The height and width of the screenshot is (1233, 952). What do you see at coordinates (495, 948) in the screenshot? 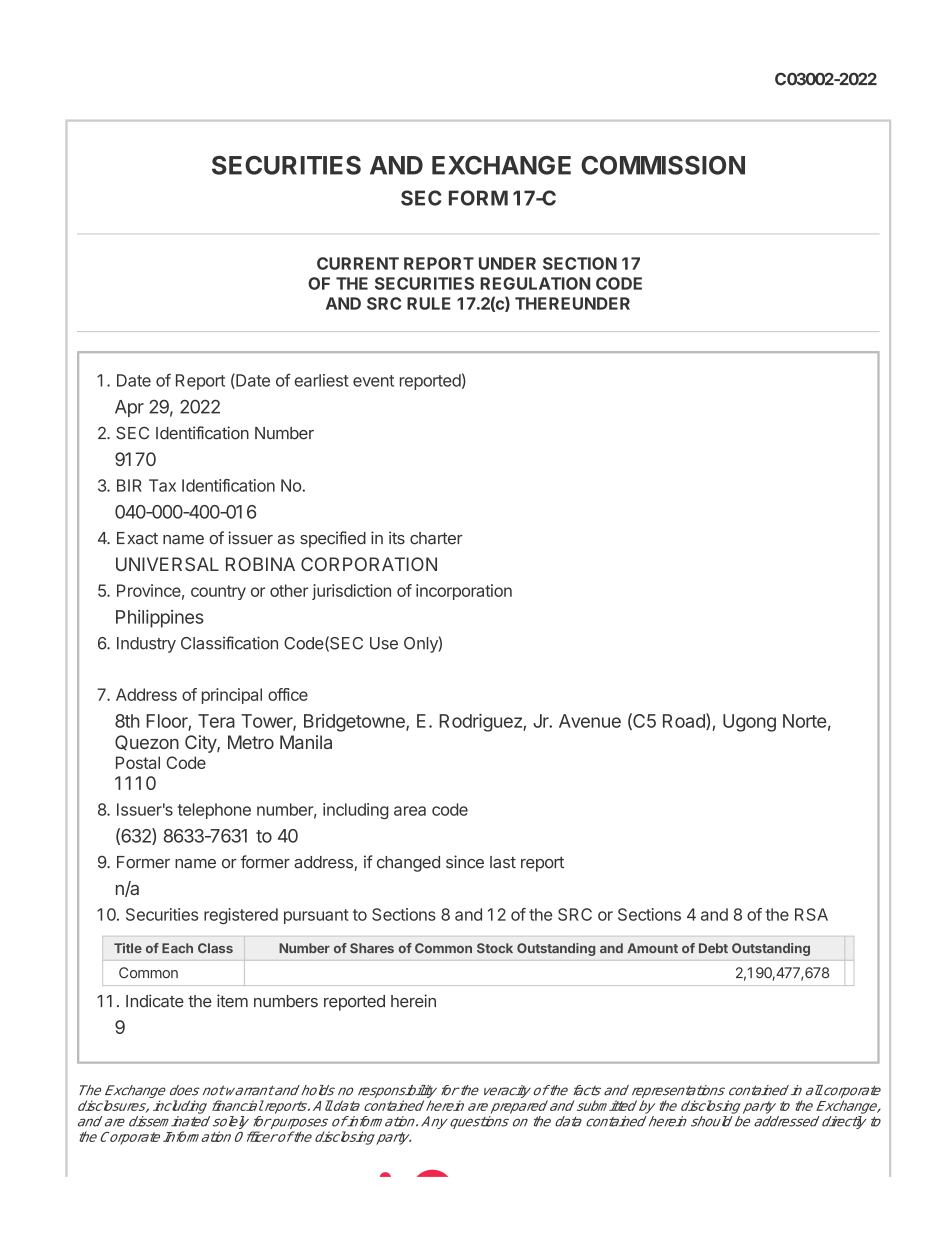
I see `Stock` at bounding box center [495, 948].
